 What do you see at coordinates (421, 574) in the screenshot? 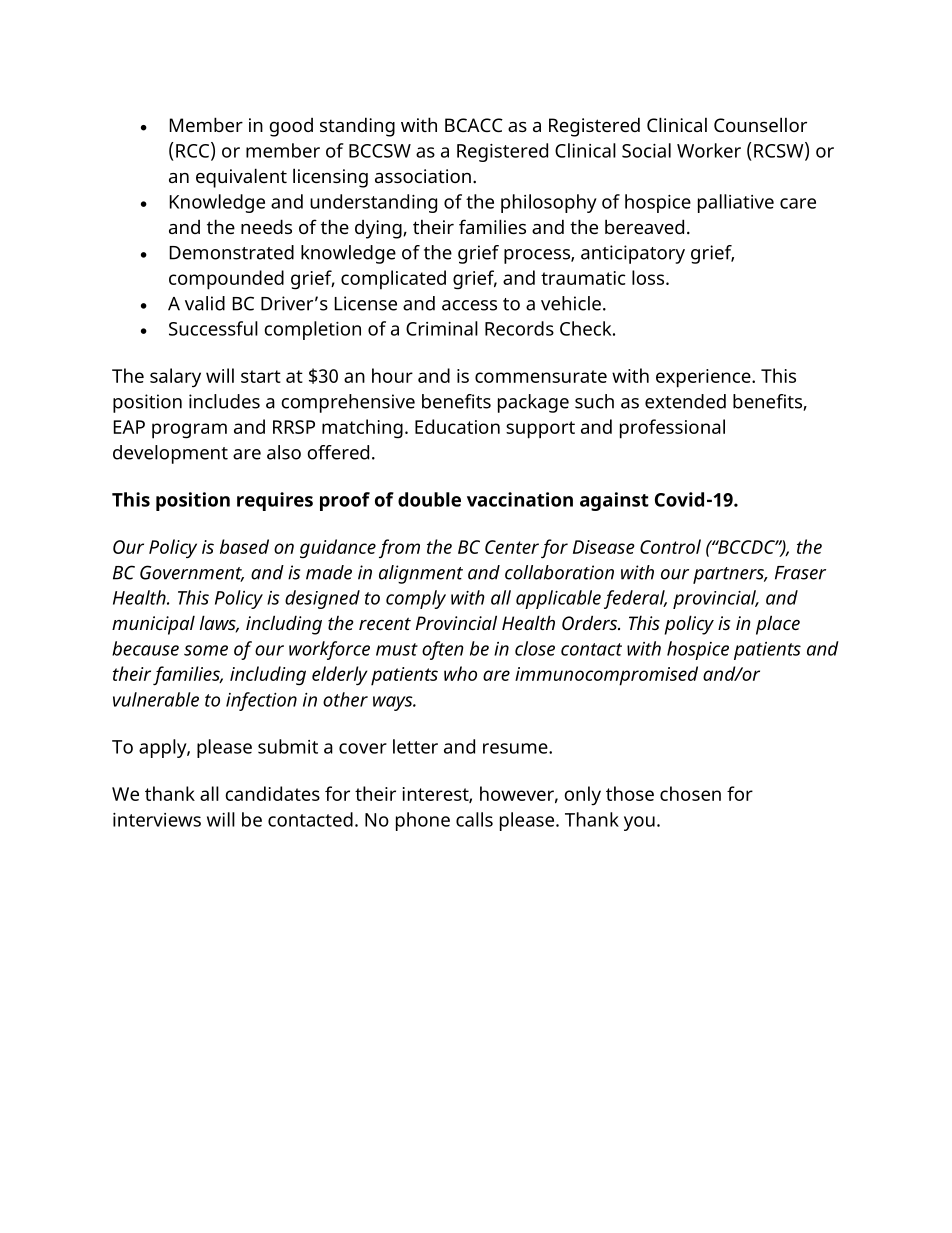
I see `alignment` at bounding box center [421, 574].
